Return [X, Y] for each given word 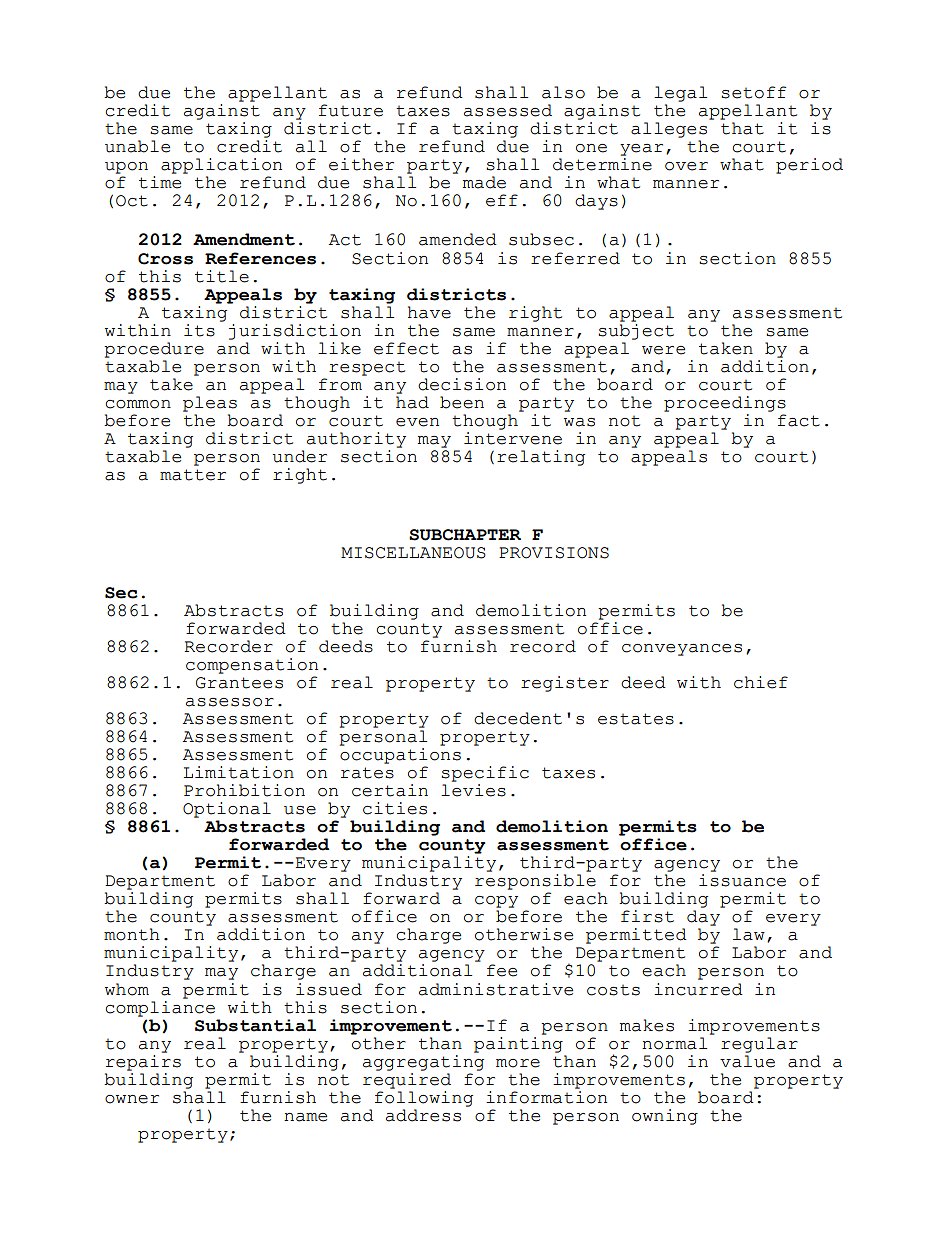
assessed [508, 110]
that [742, 128]
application [221, 166]
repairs [143, 1061]
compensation [252, 666]
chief [761, 682]
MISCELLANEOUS [413, 553]
